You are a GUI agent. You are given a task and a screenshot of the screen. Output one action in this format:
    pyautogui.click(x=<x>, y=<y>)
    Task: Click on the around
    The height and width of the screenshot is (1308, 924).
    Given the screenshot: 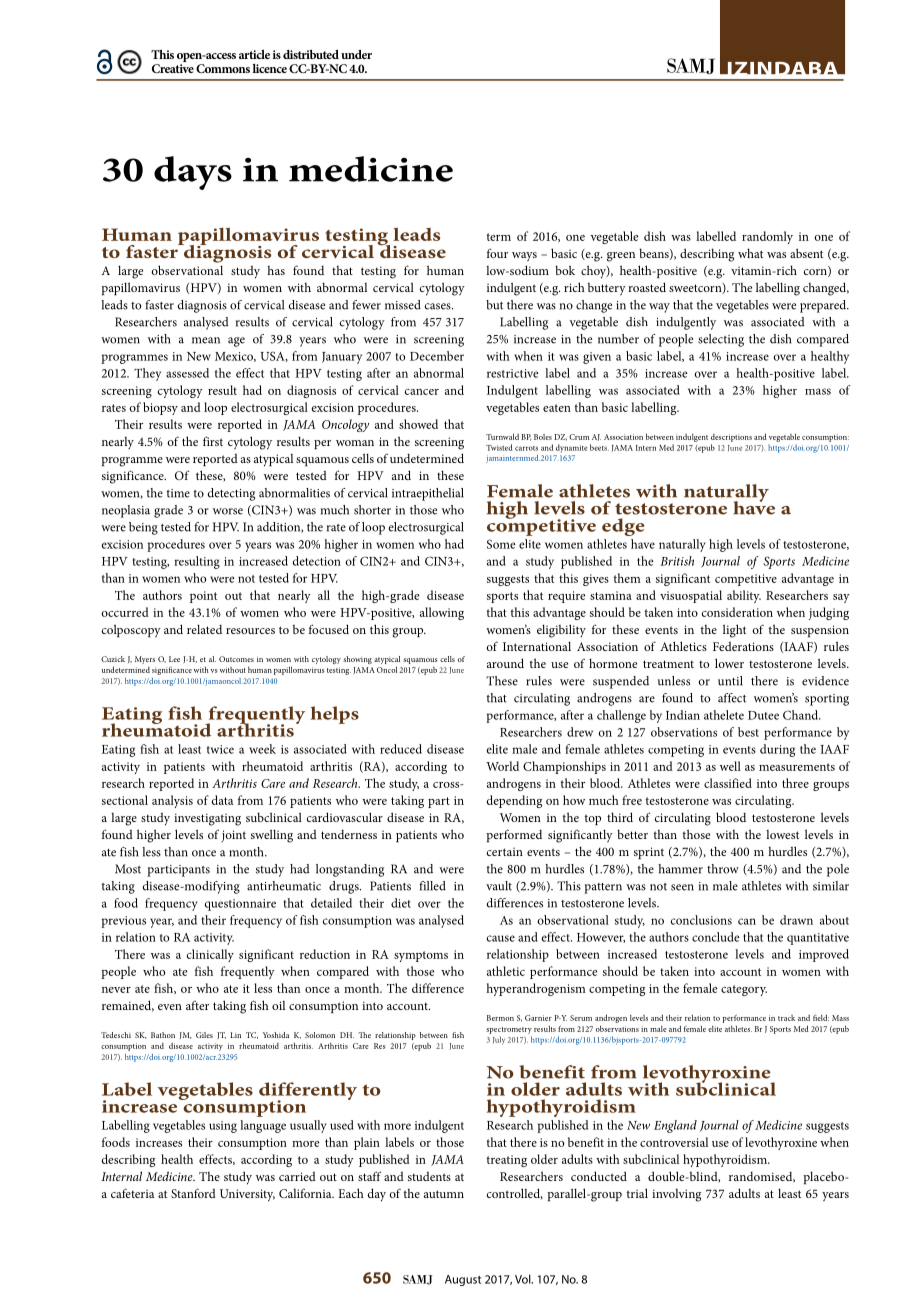 What is the action you would take?
    pyautogui.click(x=505, y=663)
